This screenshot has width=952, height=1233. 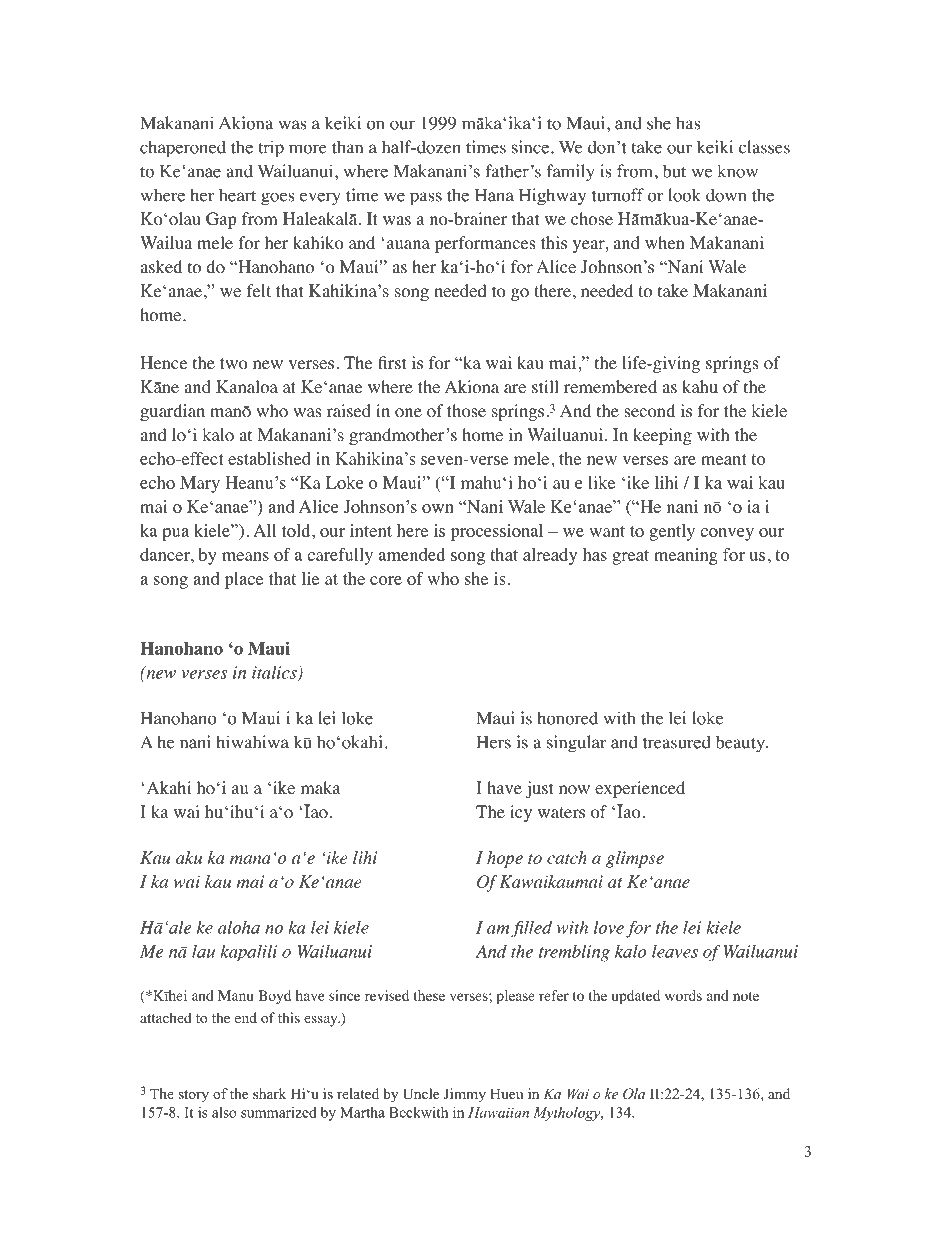 I want to click on processional, so click(x=497, y=532).
